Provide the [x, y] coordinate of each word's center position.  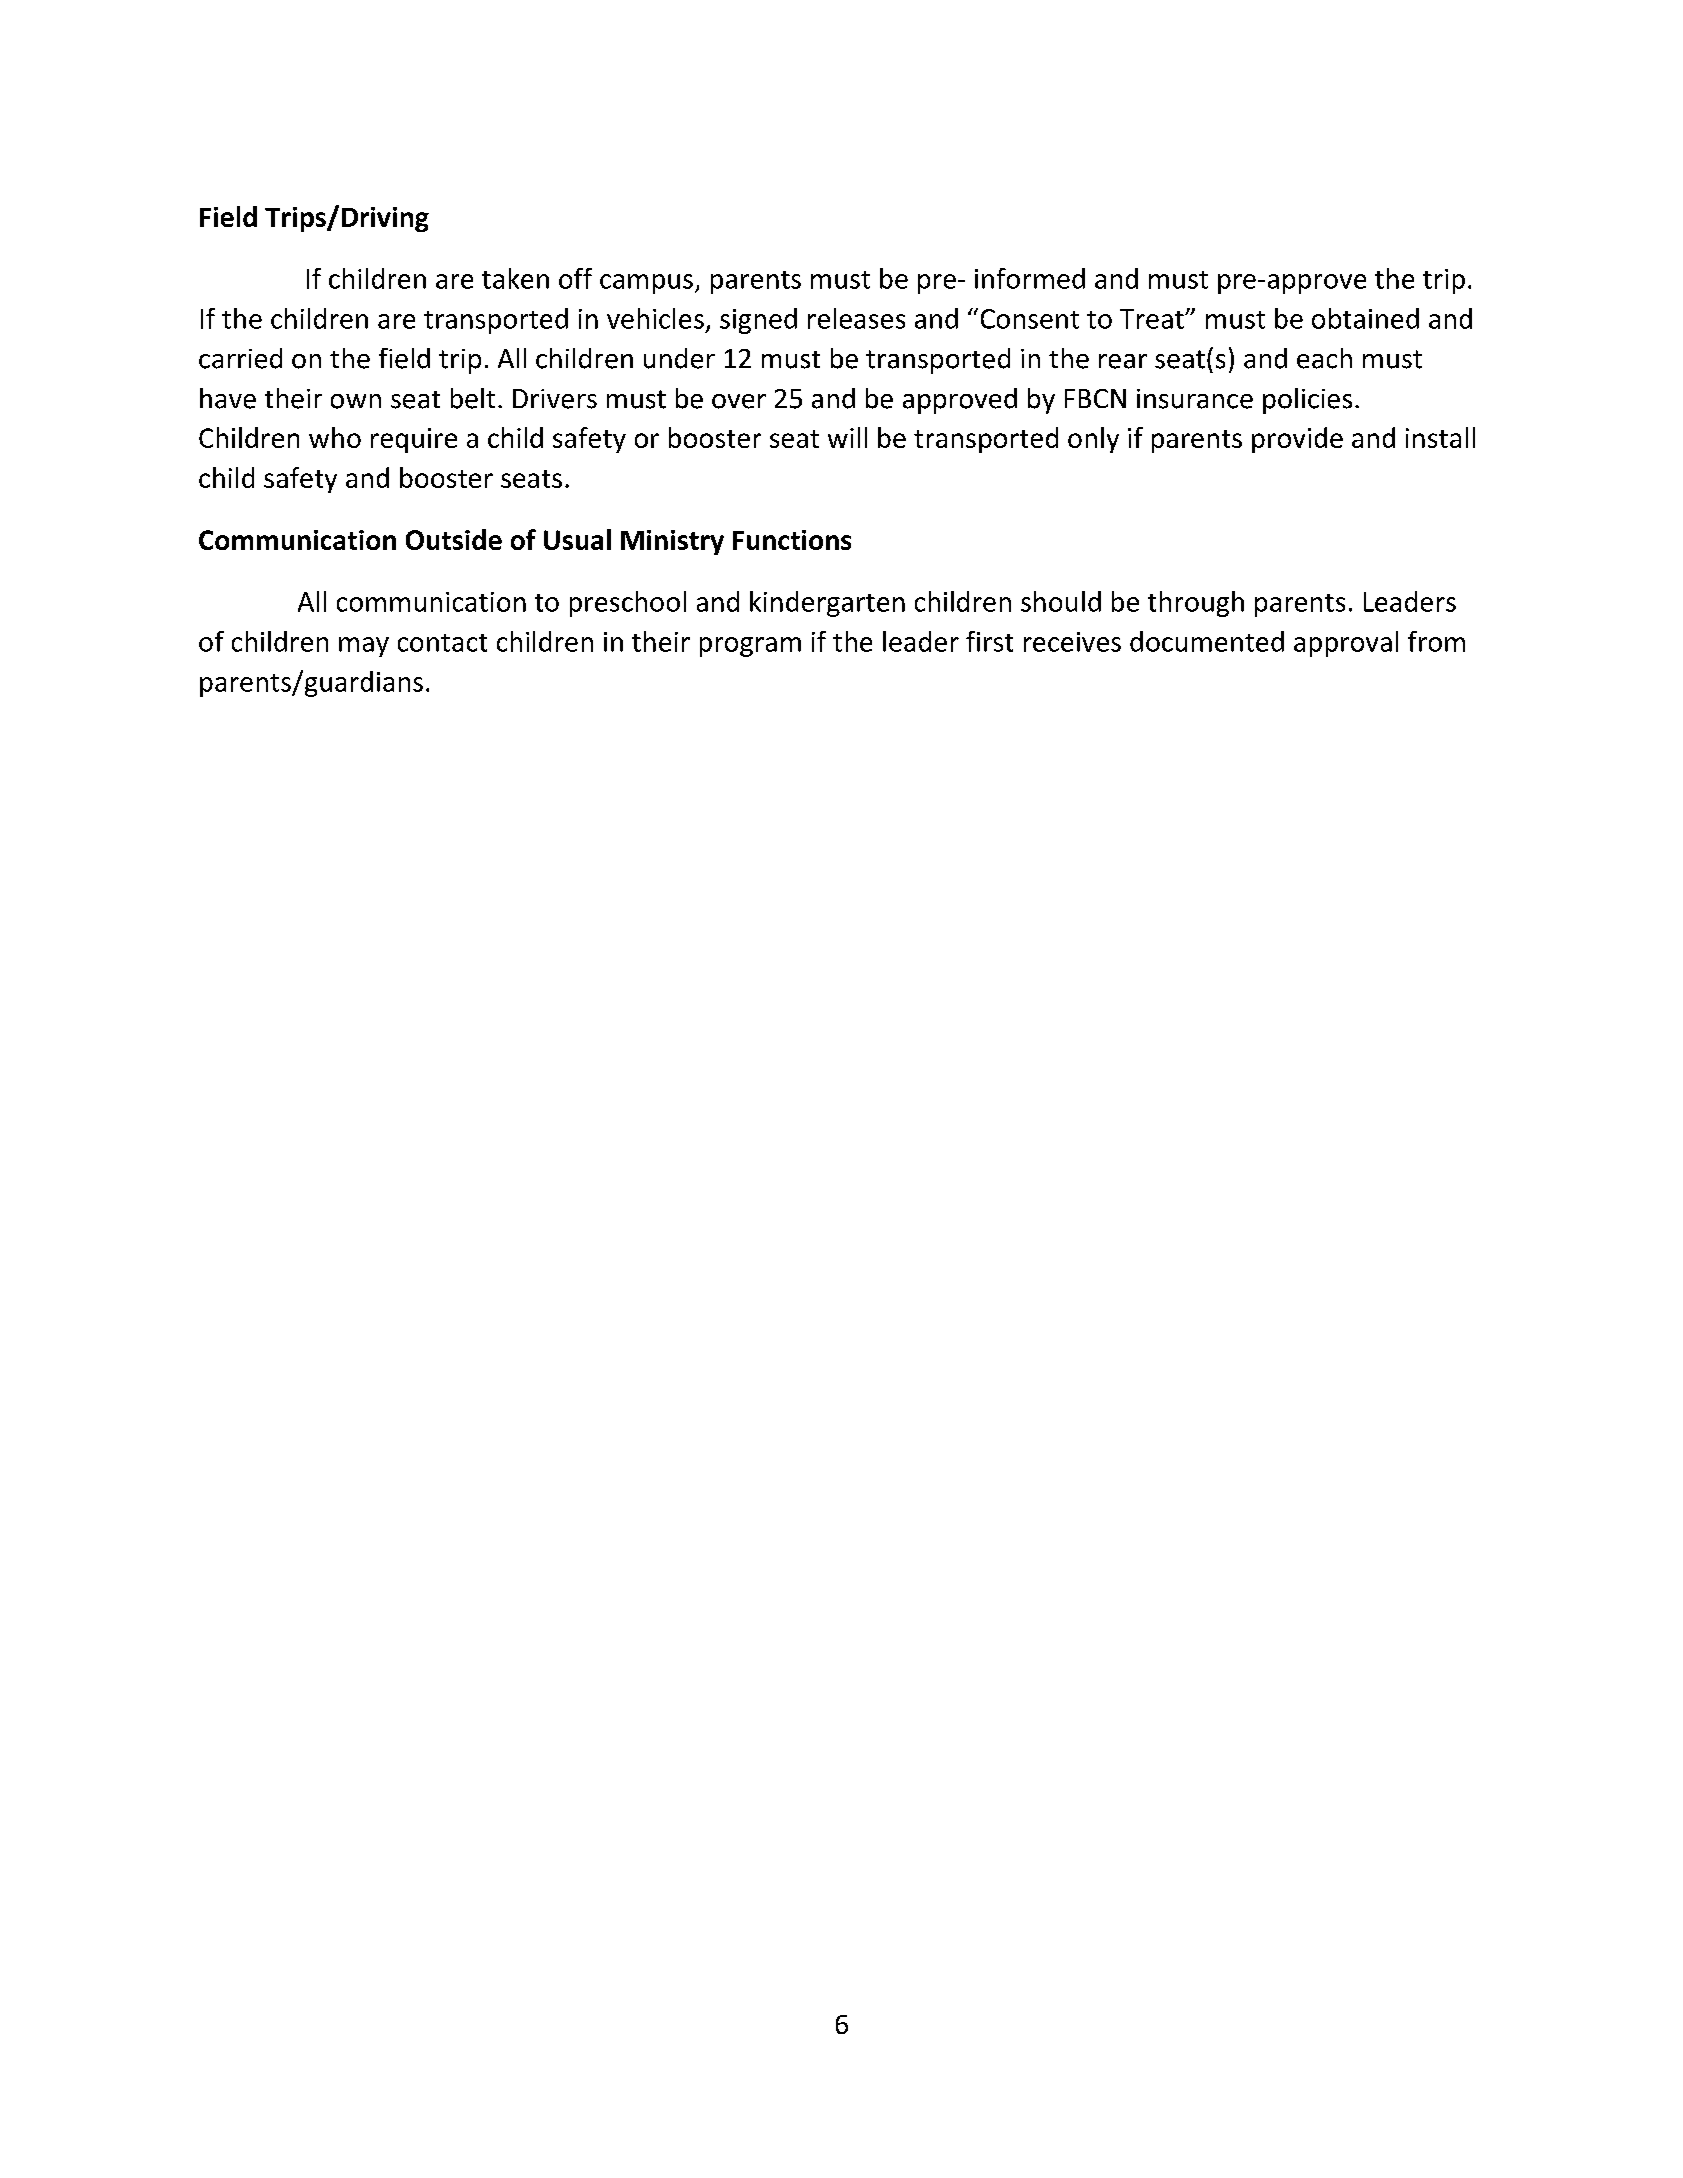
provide [1297, 440]
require [414, 440]
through [1196, 604]
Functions [792, 540]
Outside [454, 539]
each [1324, 358]
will [847, 437]
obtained [1365, 318]
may [364, 647]
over [739, 401]
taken [515, 278]
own [356, 401]
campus [646, 284]
